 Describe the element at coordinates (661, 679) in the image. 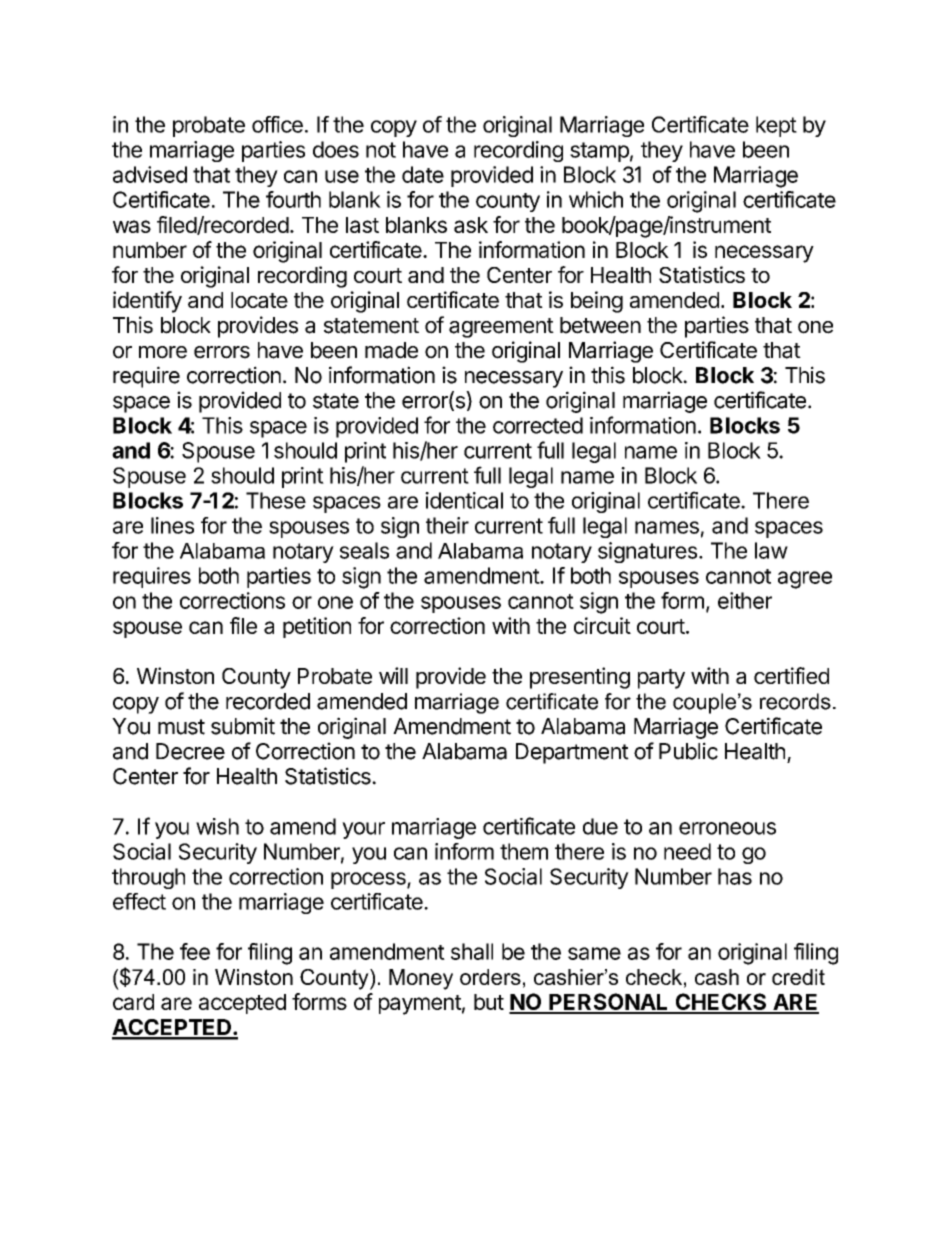

I see `party` at that location.
